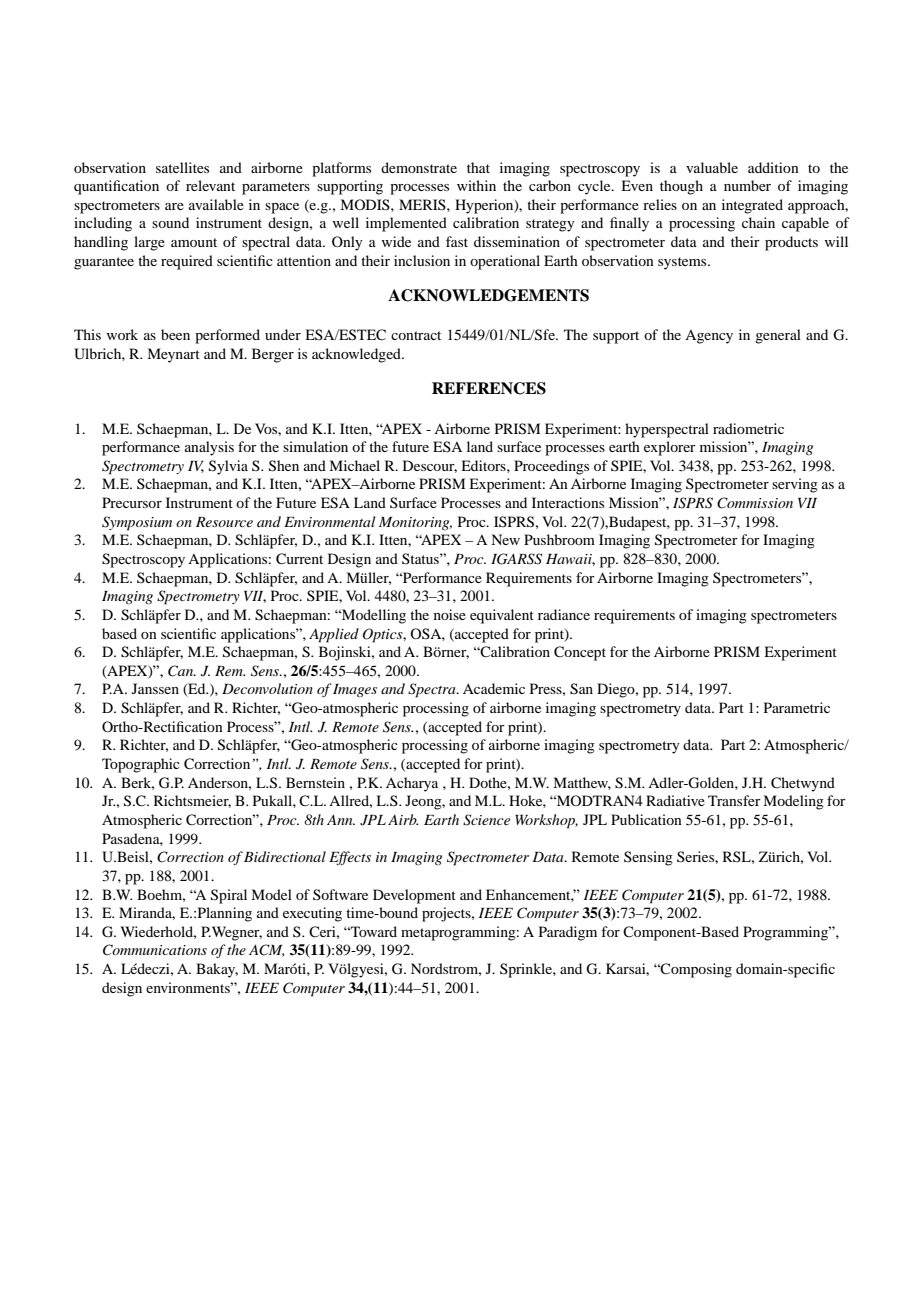 The height and width of the image is (1308, 924). Describe the element at coordinates (210, 185) in the image. I see `relevant` at that location.
